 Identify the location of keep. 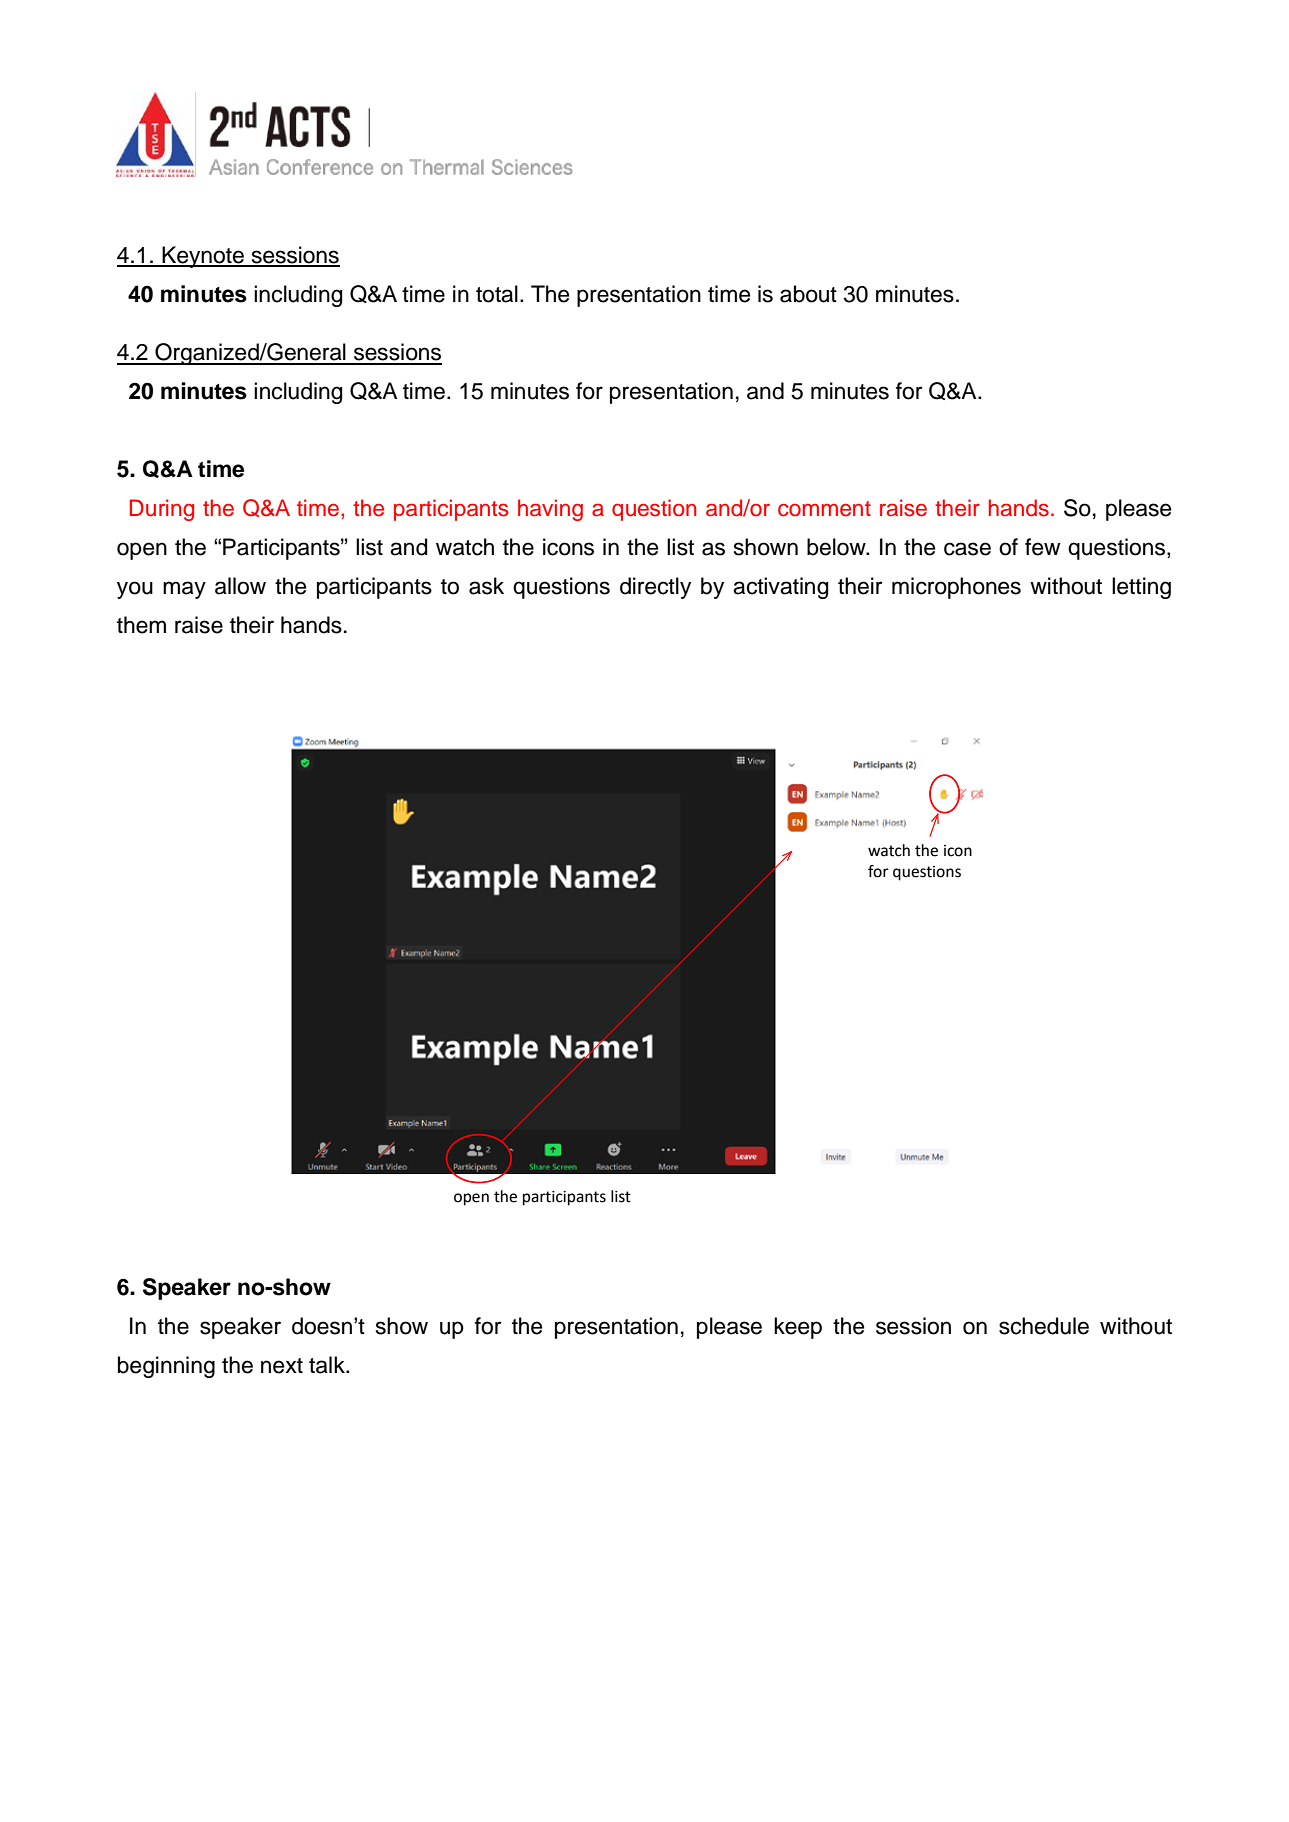
(798, 1328).
